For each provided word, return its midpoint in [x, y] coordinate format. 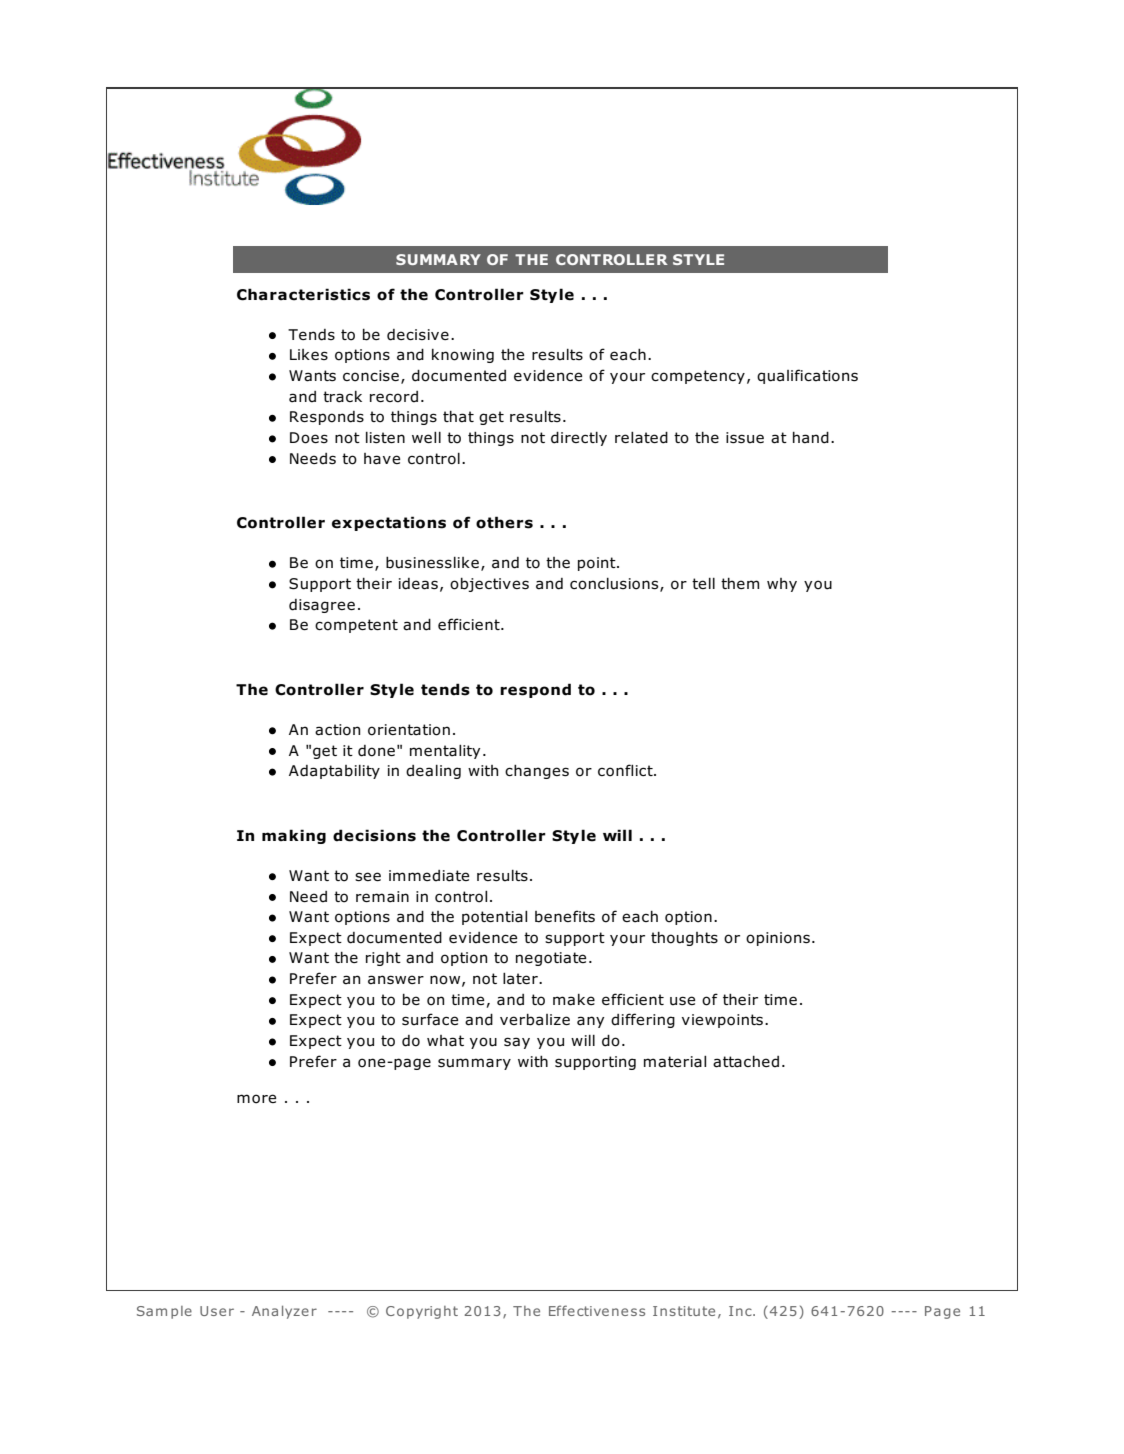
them [740, 583]
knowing [463, 356]
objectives [489, 585]
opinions [778, 939]
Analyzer [284, 1312]
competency [698, 377]
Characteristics [303, 294]
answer [396, 980]
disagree [322, 606]
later [521, 979]
